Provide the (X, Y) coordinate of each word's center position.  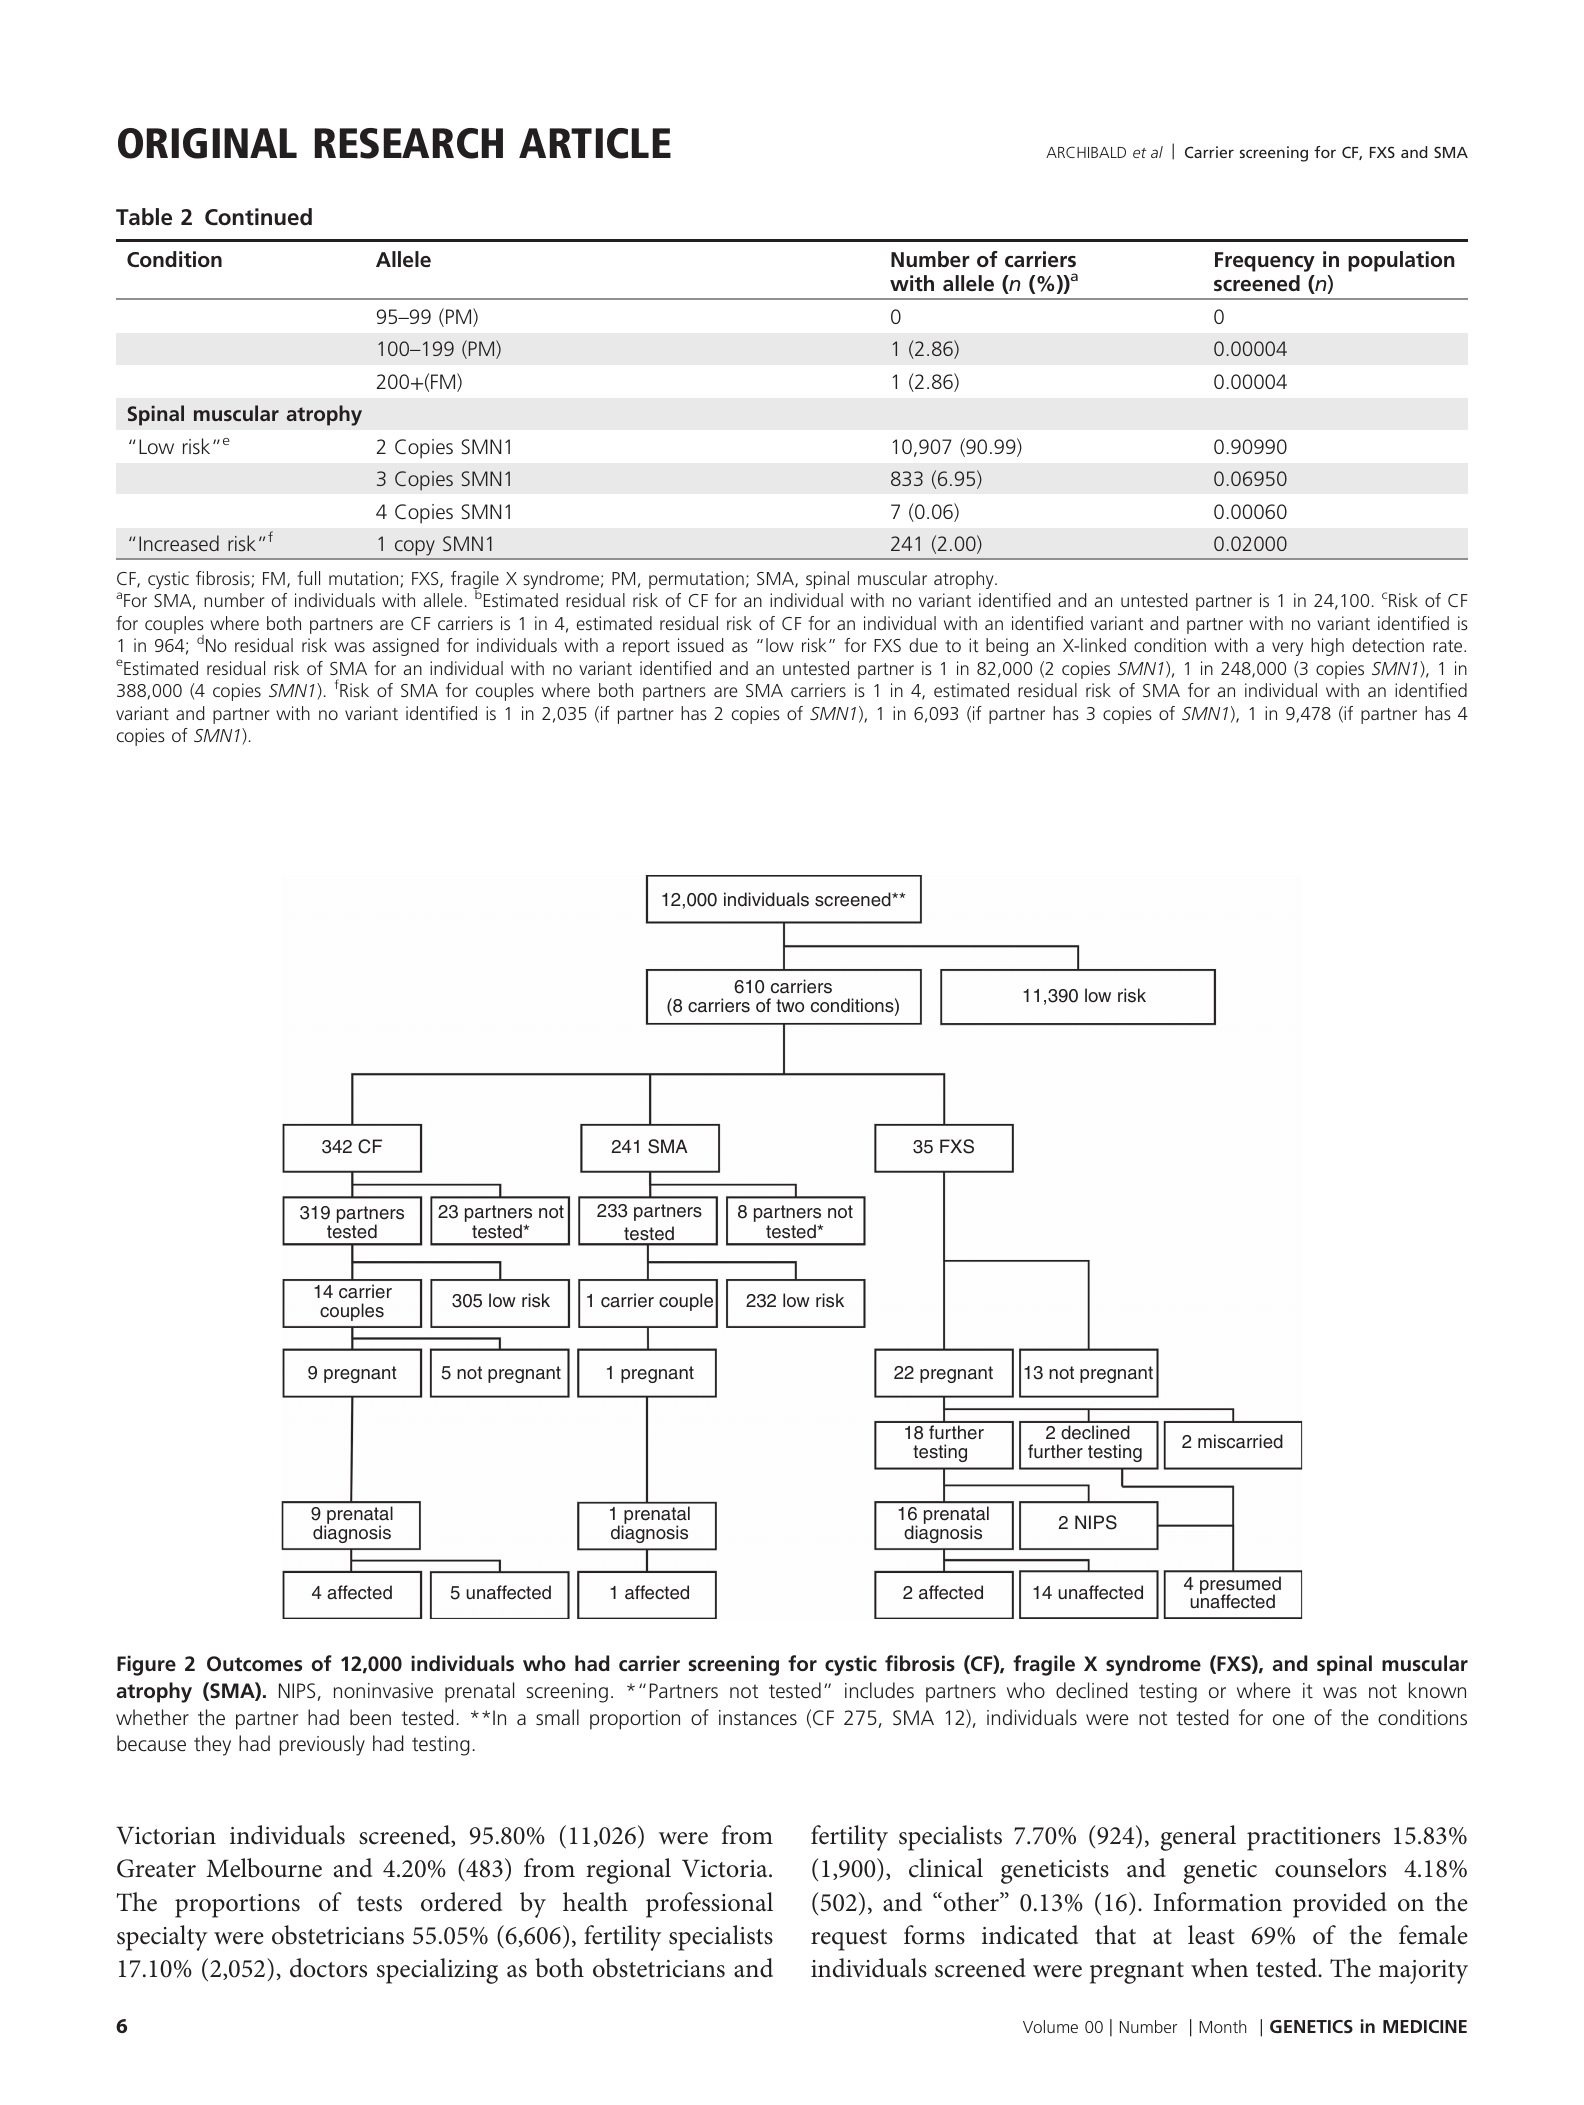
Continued (258, 217)
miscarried (1240, 1441)
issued (700, 645)
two (790, 1005)
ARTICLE (595, 143)
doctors (328, 1968)
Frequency (1265, 262)
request (849, 1940)
